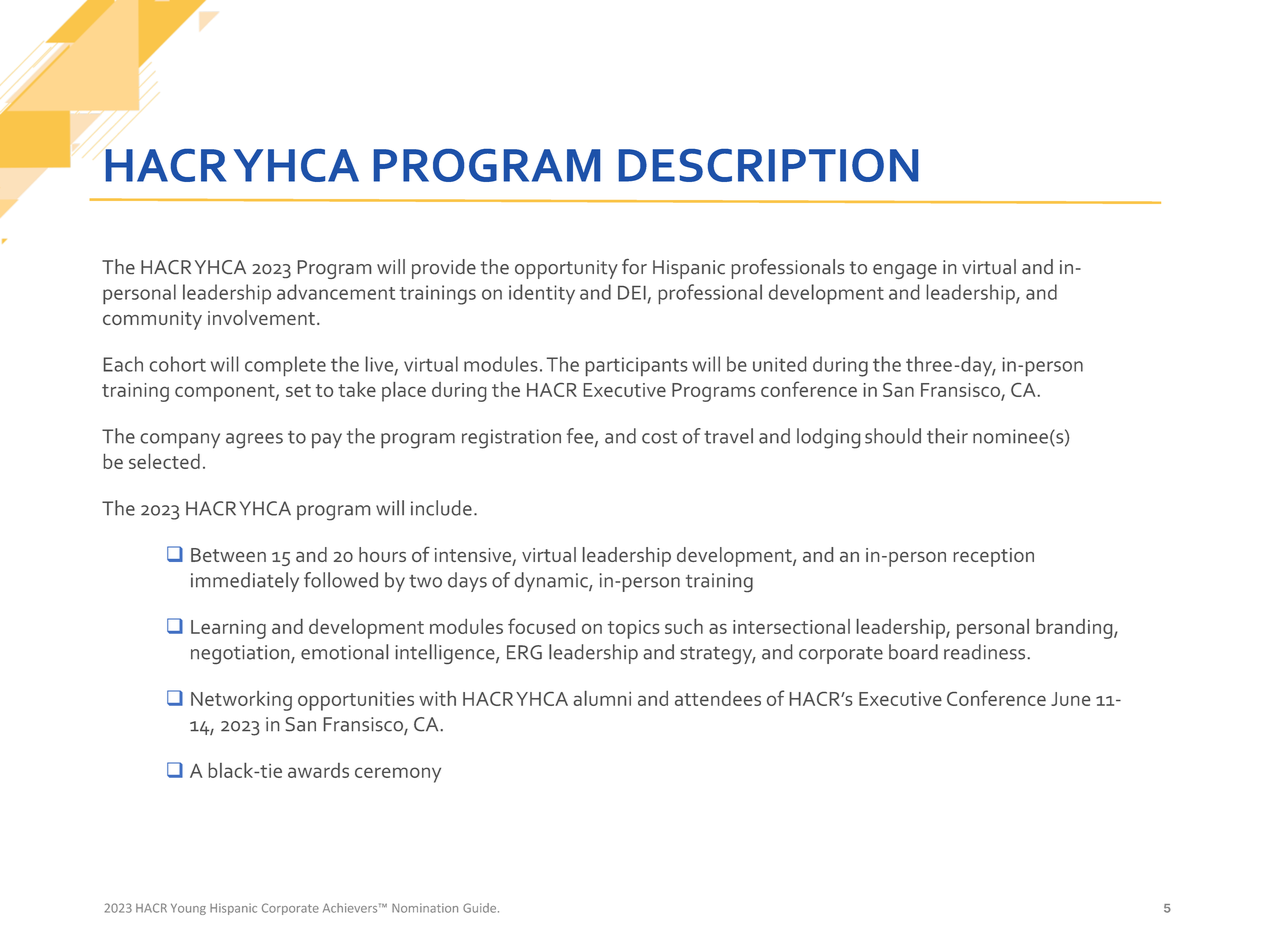 The image size is (1270, 952). I want to click on agrees, so click(254, 441).
